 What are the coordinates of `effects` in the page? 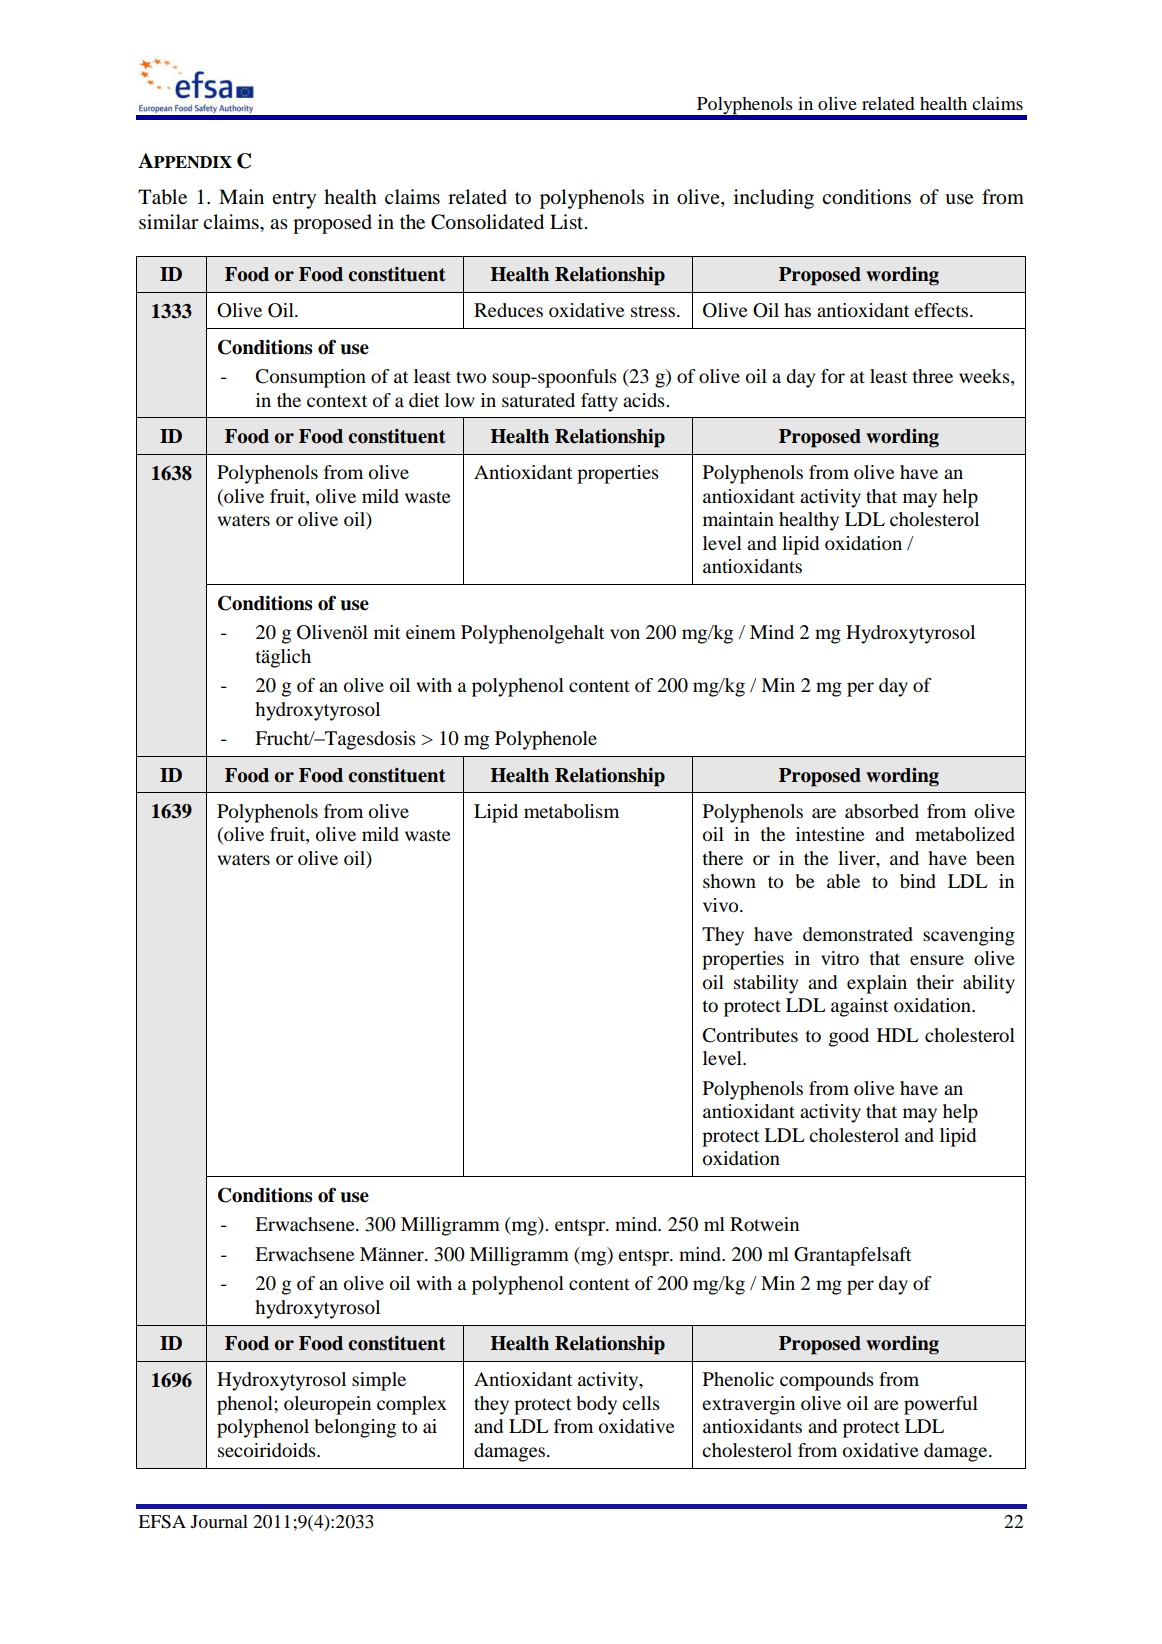 It's located at (942, 310).
